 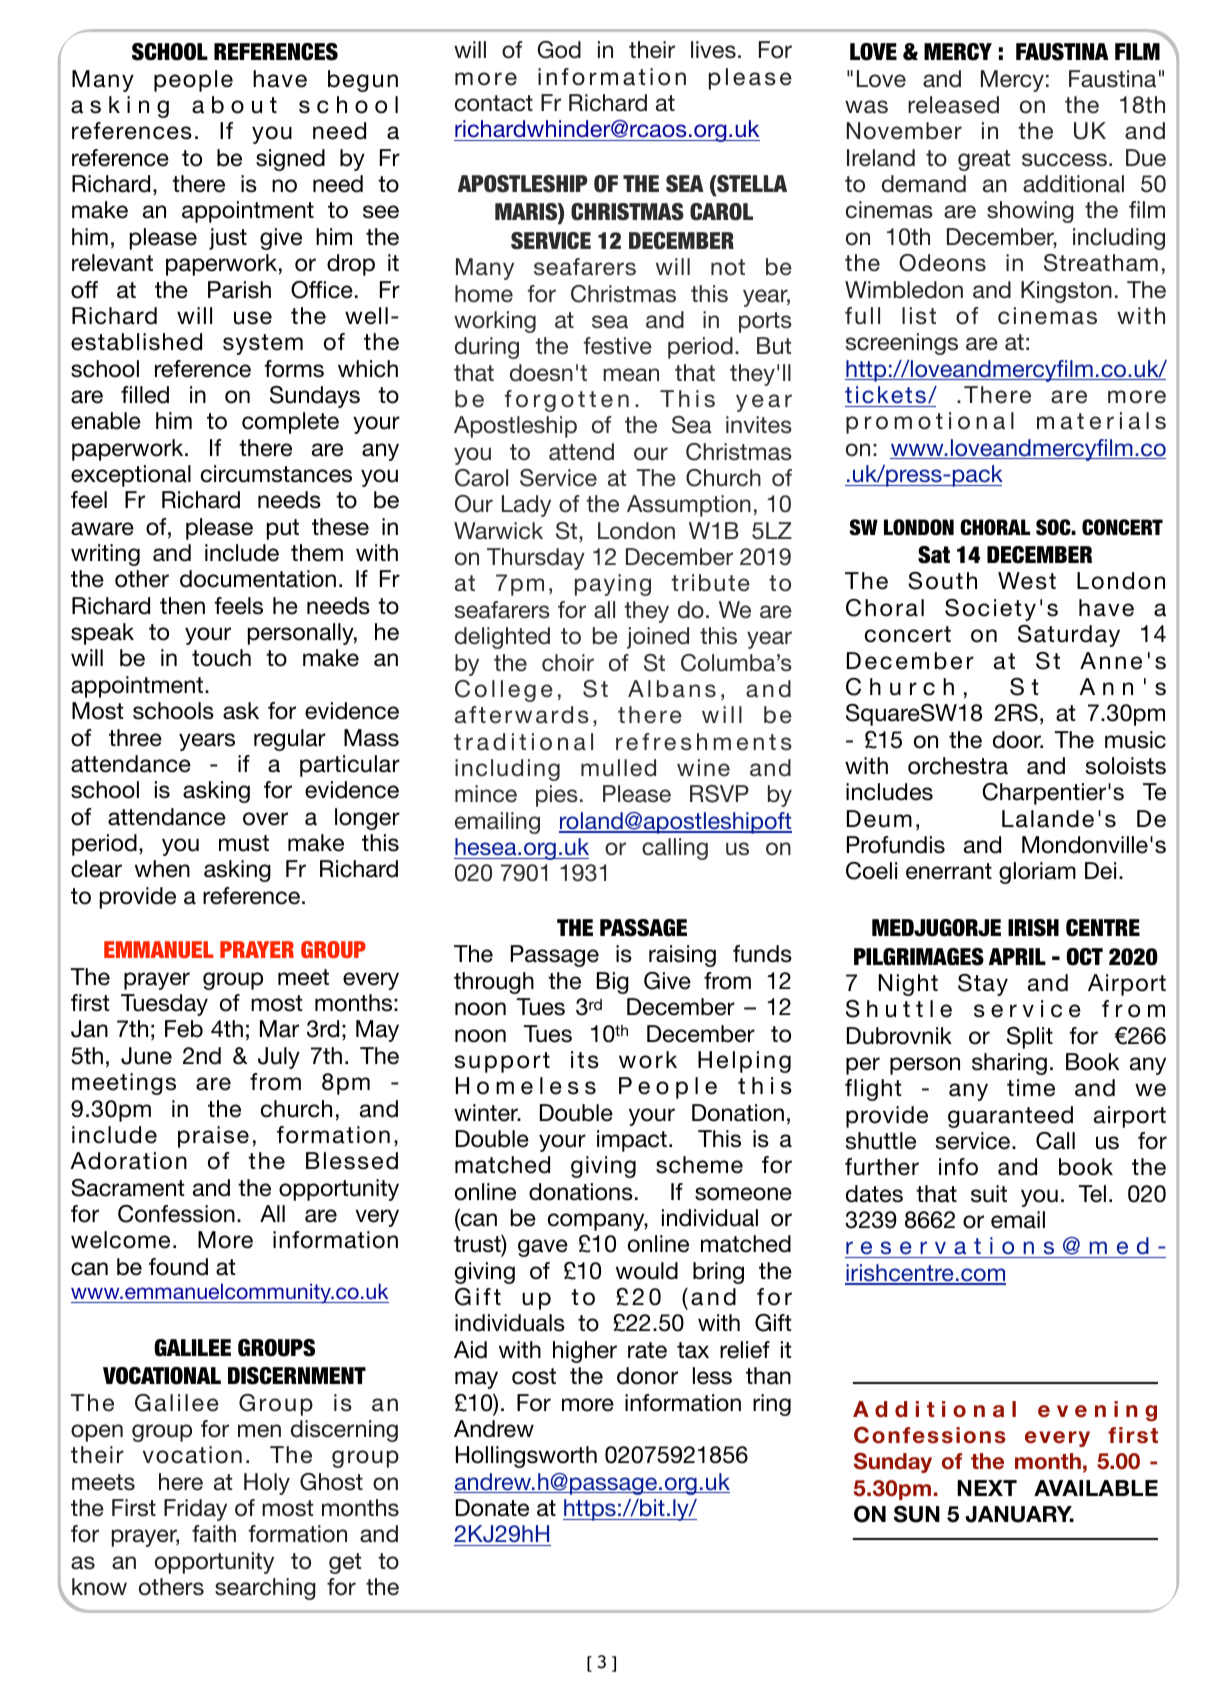 I want to click on impact, so click(x=632, y=1141).
